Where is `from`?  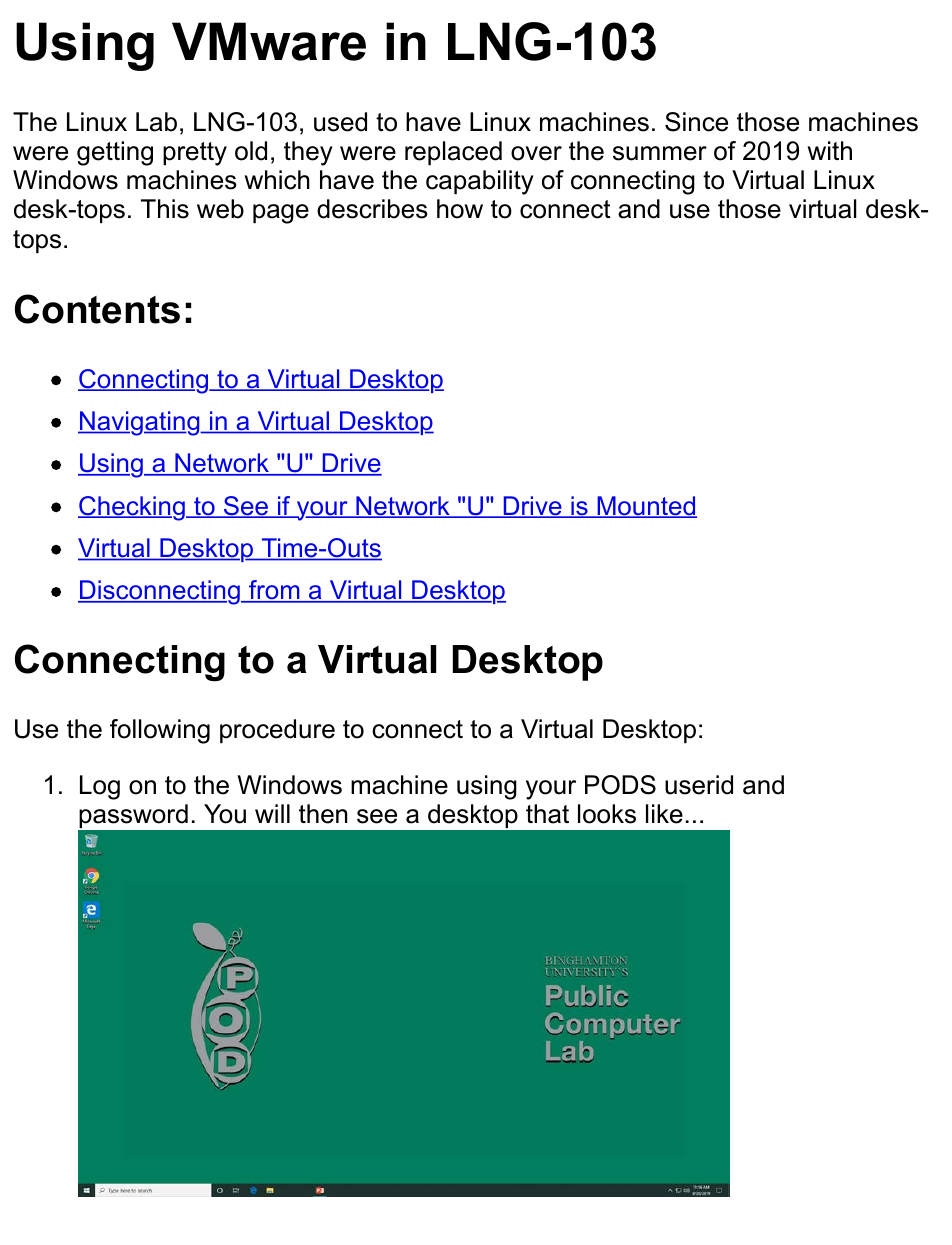
from is located at coordinates (274, 591).
